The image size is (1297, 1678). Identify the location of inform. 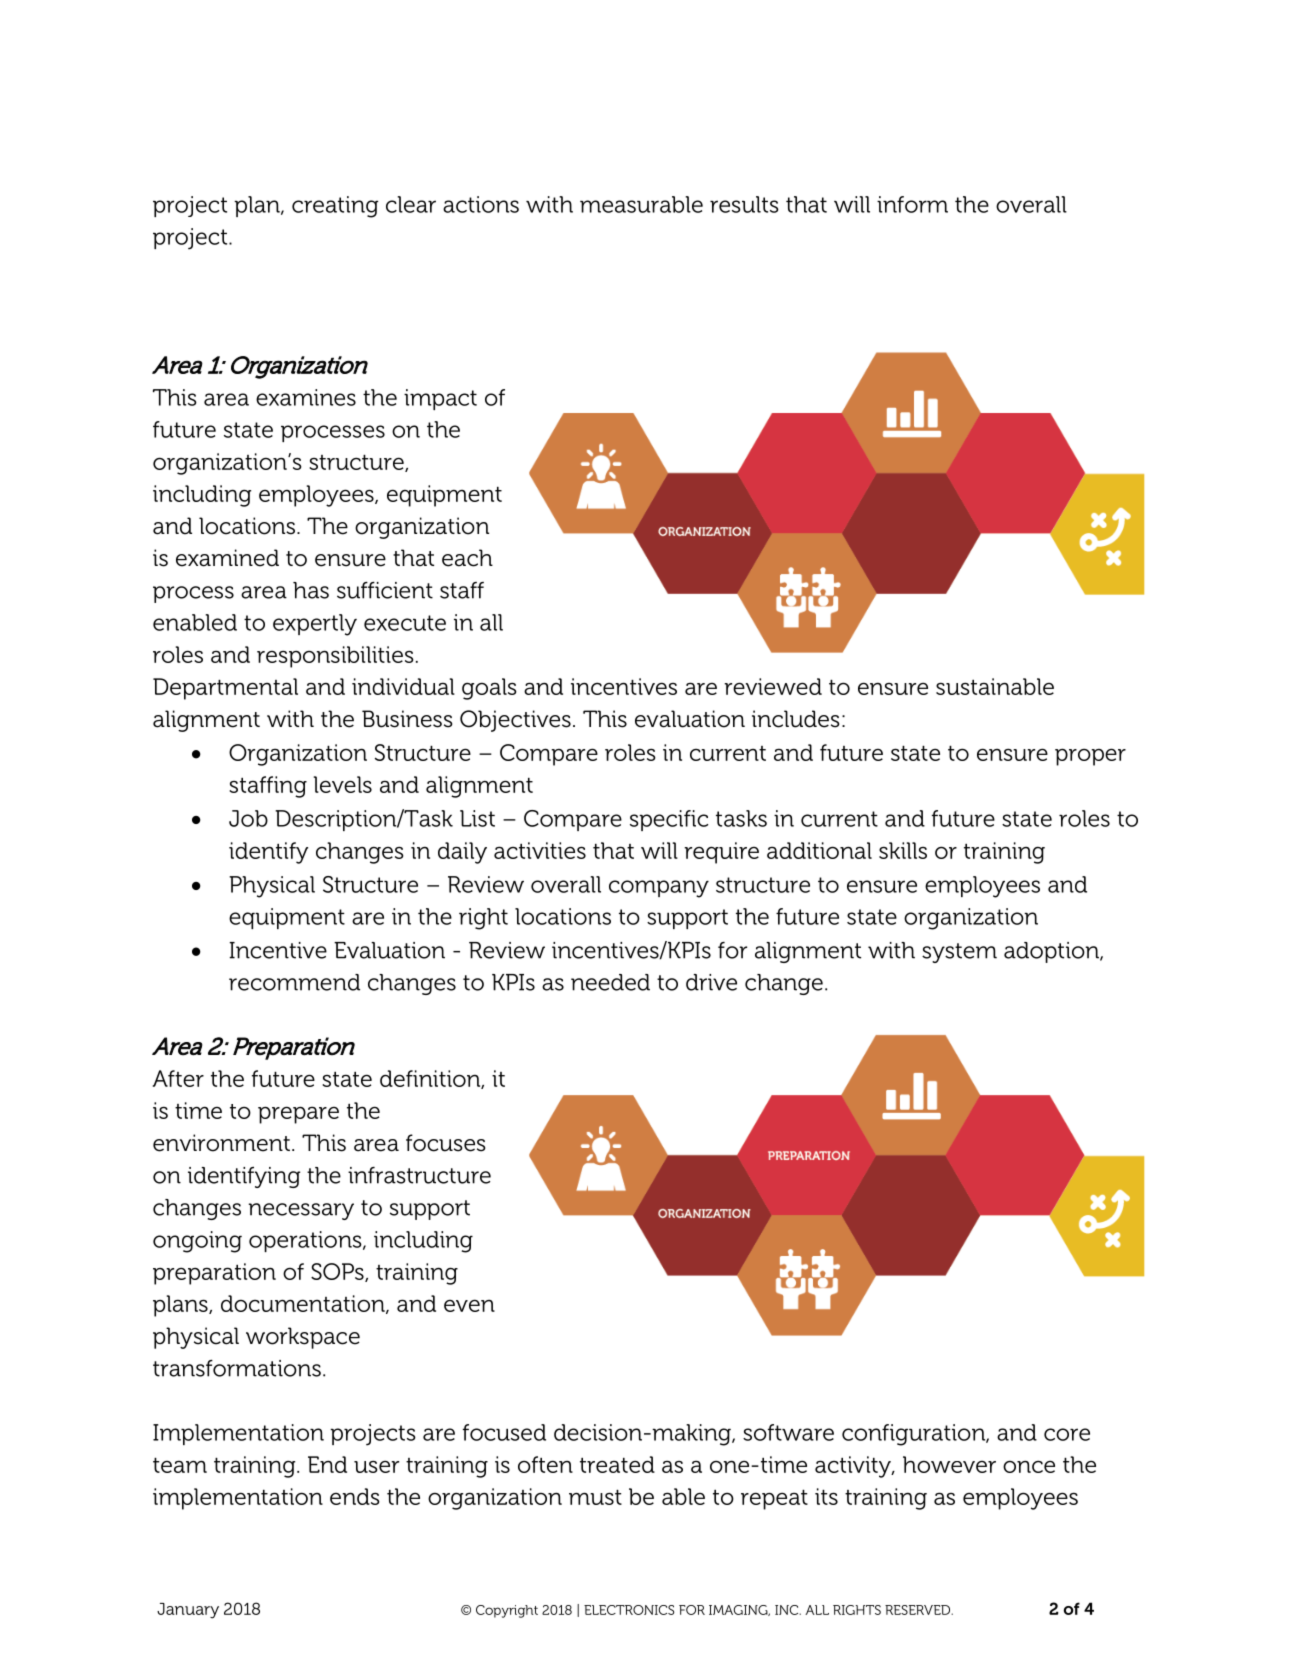
(912, 204).
